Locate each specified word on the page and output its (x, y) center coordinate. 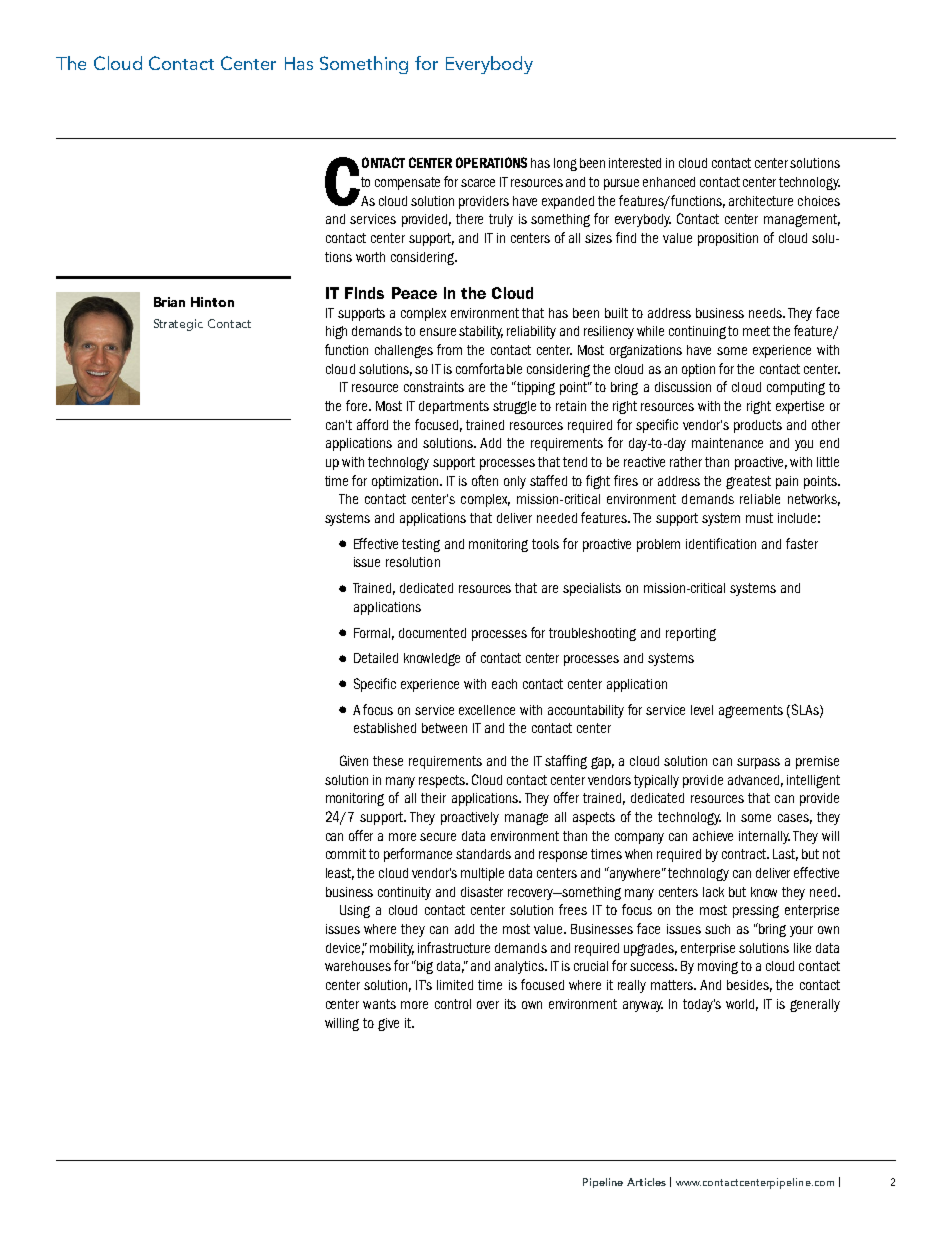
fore (358, 405)
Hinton (212, 302)
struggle (514, 407)
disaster (482, 892)
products (758, 426)
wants (379, 1004)
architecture (761, 201)
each (504, 684)
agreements (751, 711)
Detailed (376, 658)
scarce (478, 183)
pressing (756, 911)
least (340, 874)
